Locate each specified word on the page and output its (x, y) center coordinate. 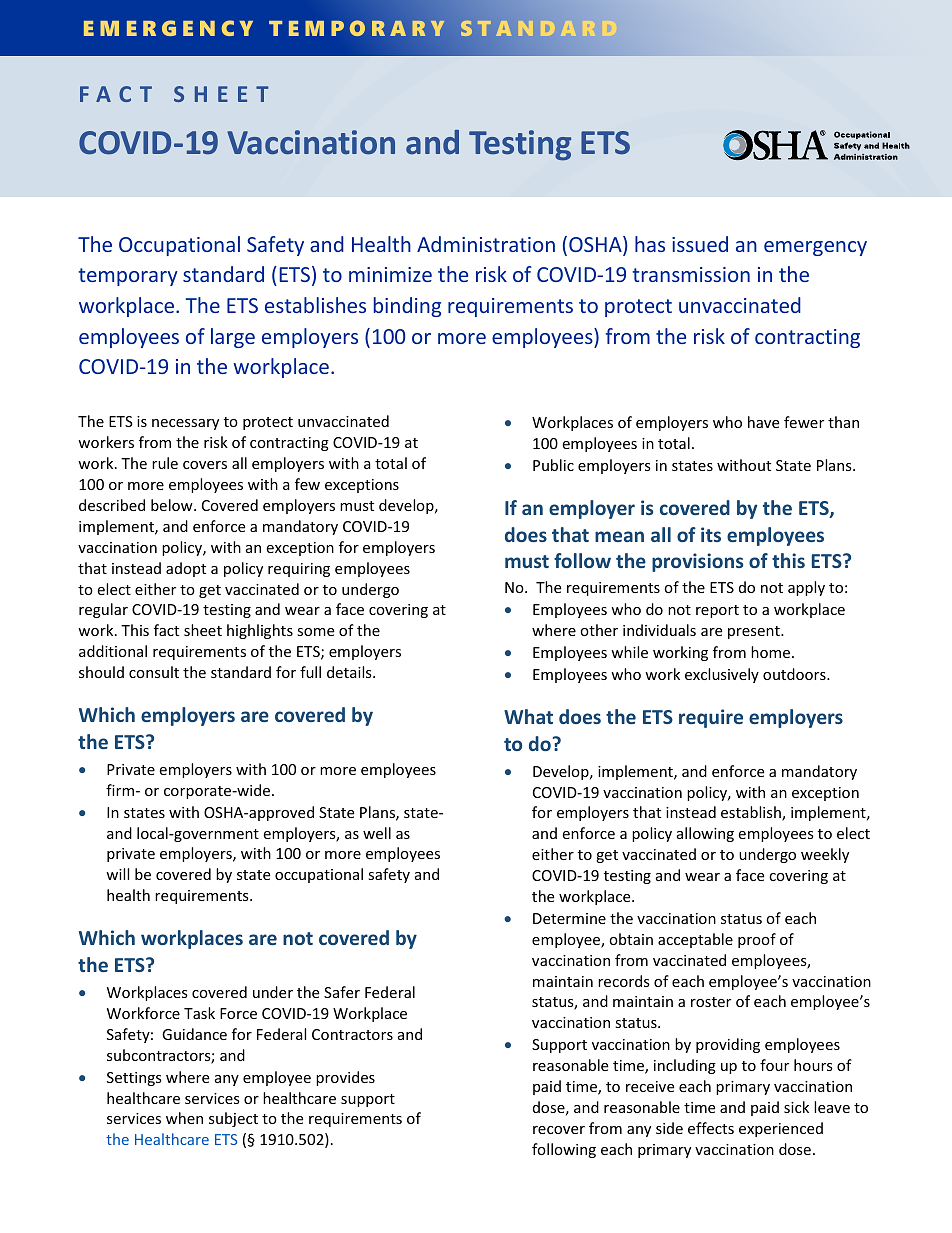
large (233, 338)
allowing (705, 834)
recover (559, 1130)
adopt (186, 569)
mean (619, 536)
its (711, 534)
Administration (486, 244)
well (377, 833)
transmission (691, 274)
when (184, 1118)
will (117, 874)
